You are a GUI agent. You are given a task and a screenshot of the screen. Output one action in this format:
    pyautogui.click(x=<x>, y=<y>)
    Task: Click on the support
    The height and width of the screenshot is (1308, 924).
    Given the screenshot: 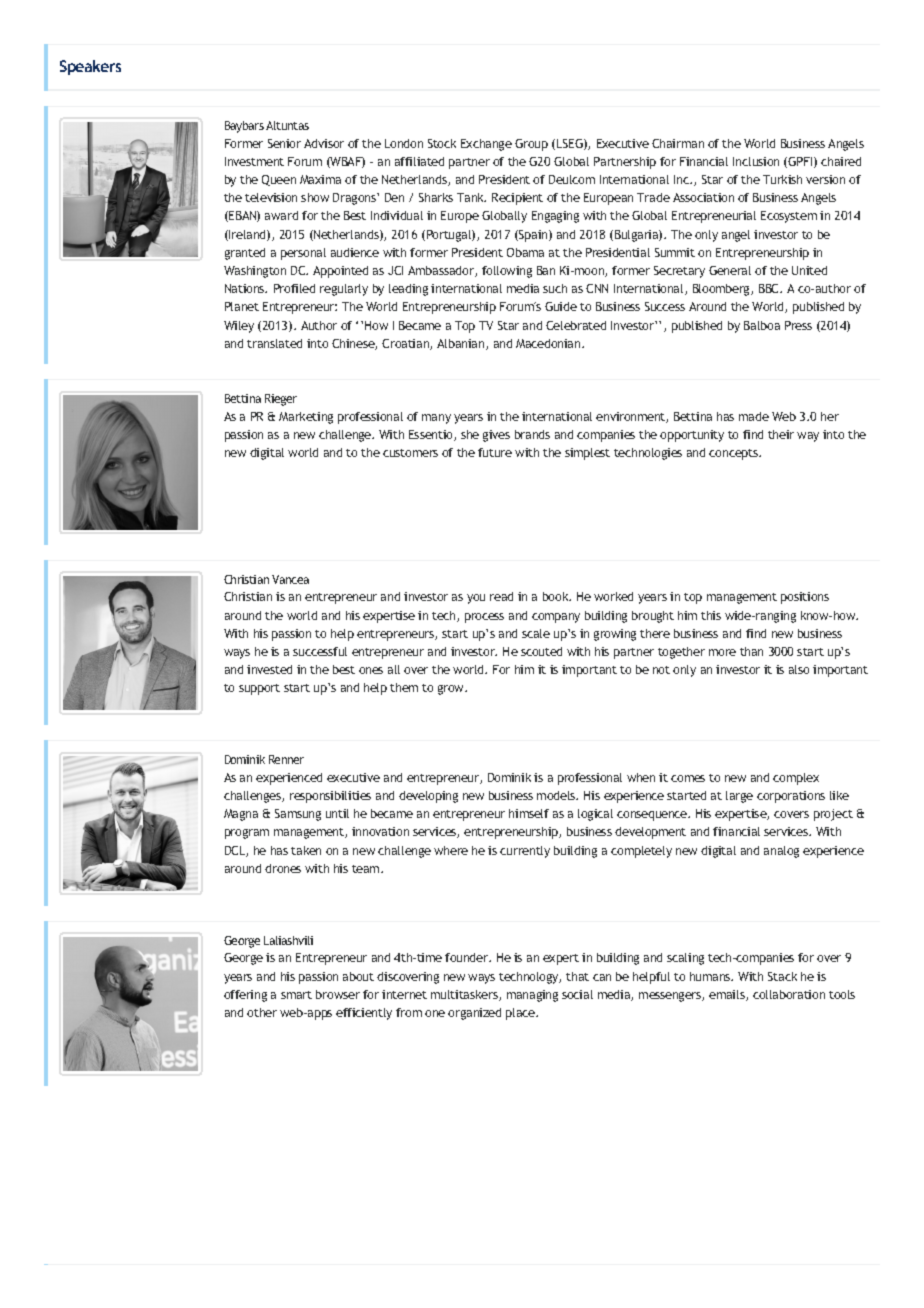 What is the action you would take?
    pyautogui.click(x=259, y=689)
